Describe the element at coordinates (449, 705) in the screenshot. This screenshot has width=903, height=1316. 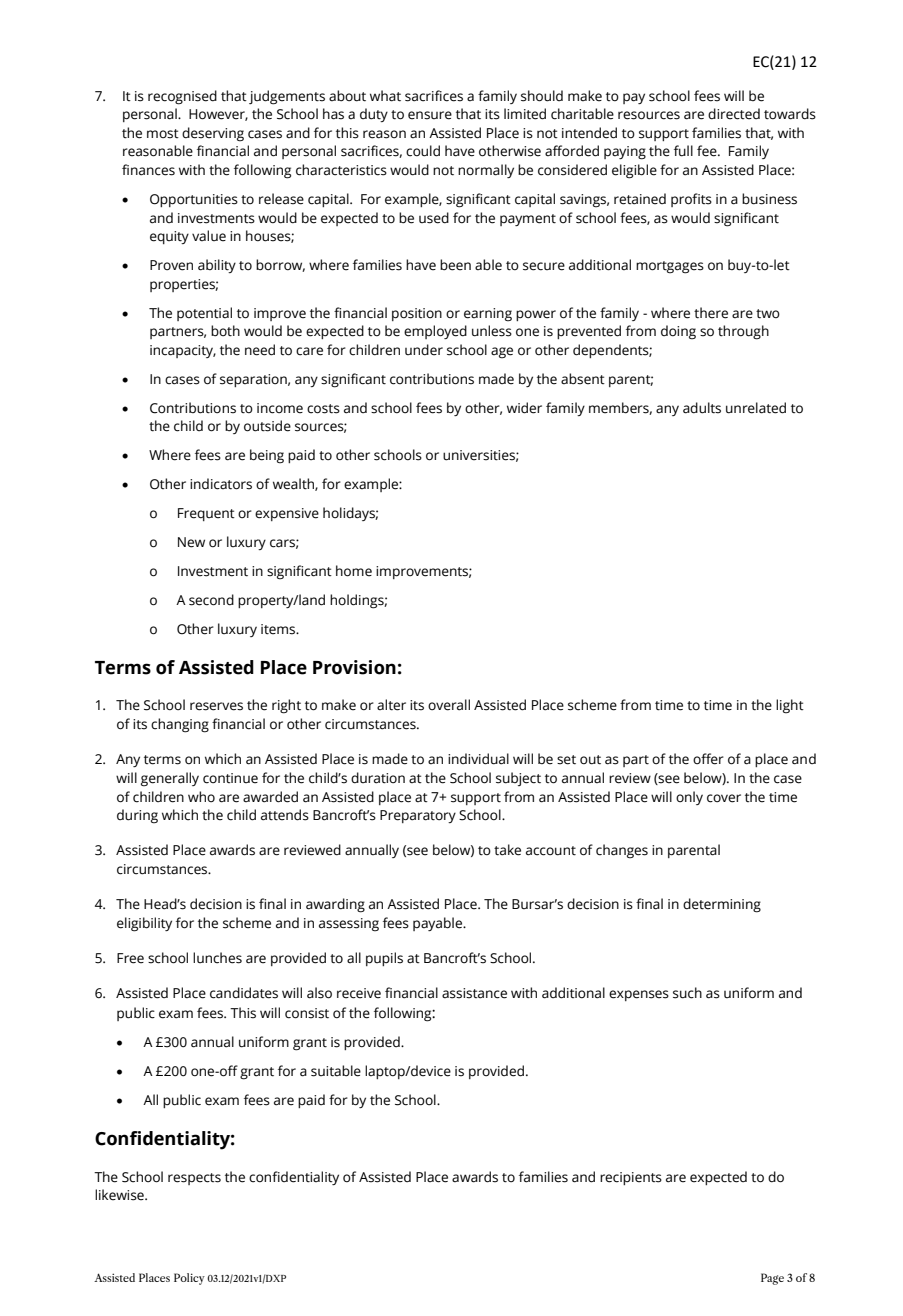
I see `overall` at that location.
